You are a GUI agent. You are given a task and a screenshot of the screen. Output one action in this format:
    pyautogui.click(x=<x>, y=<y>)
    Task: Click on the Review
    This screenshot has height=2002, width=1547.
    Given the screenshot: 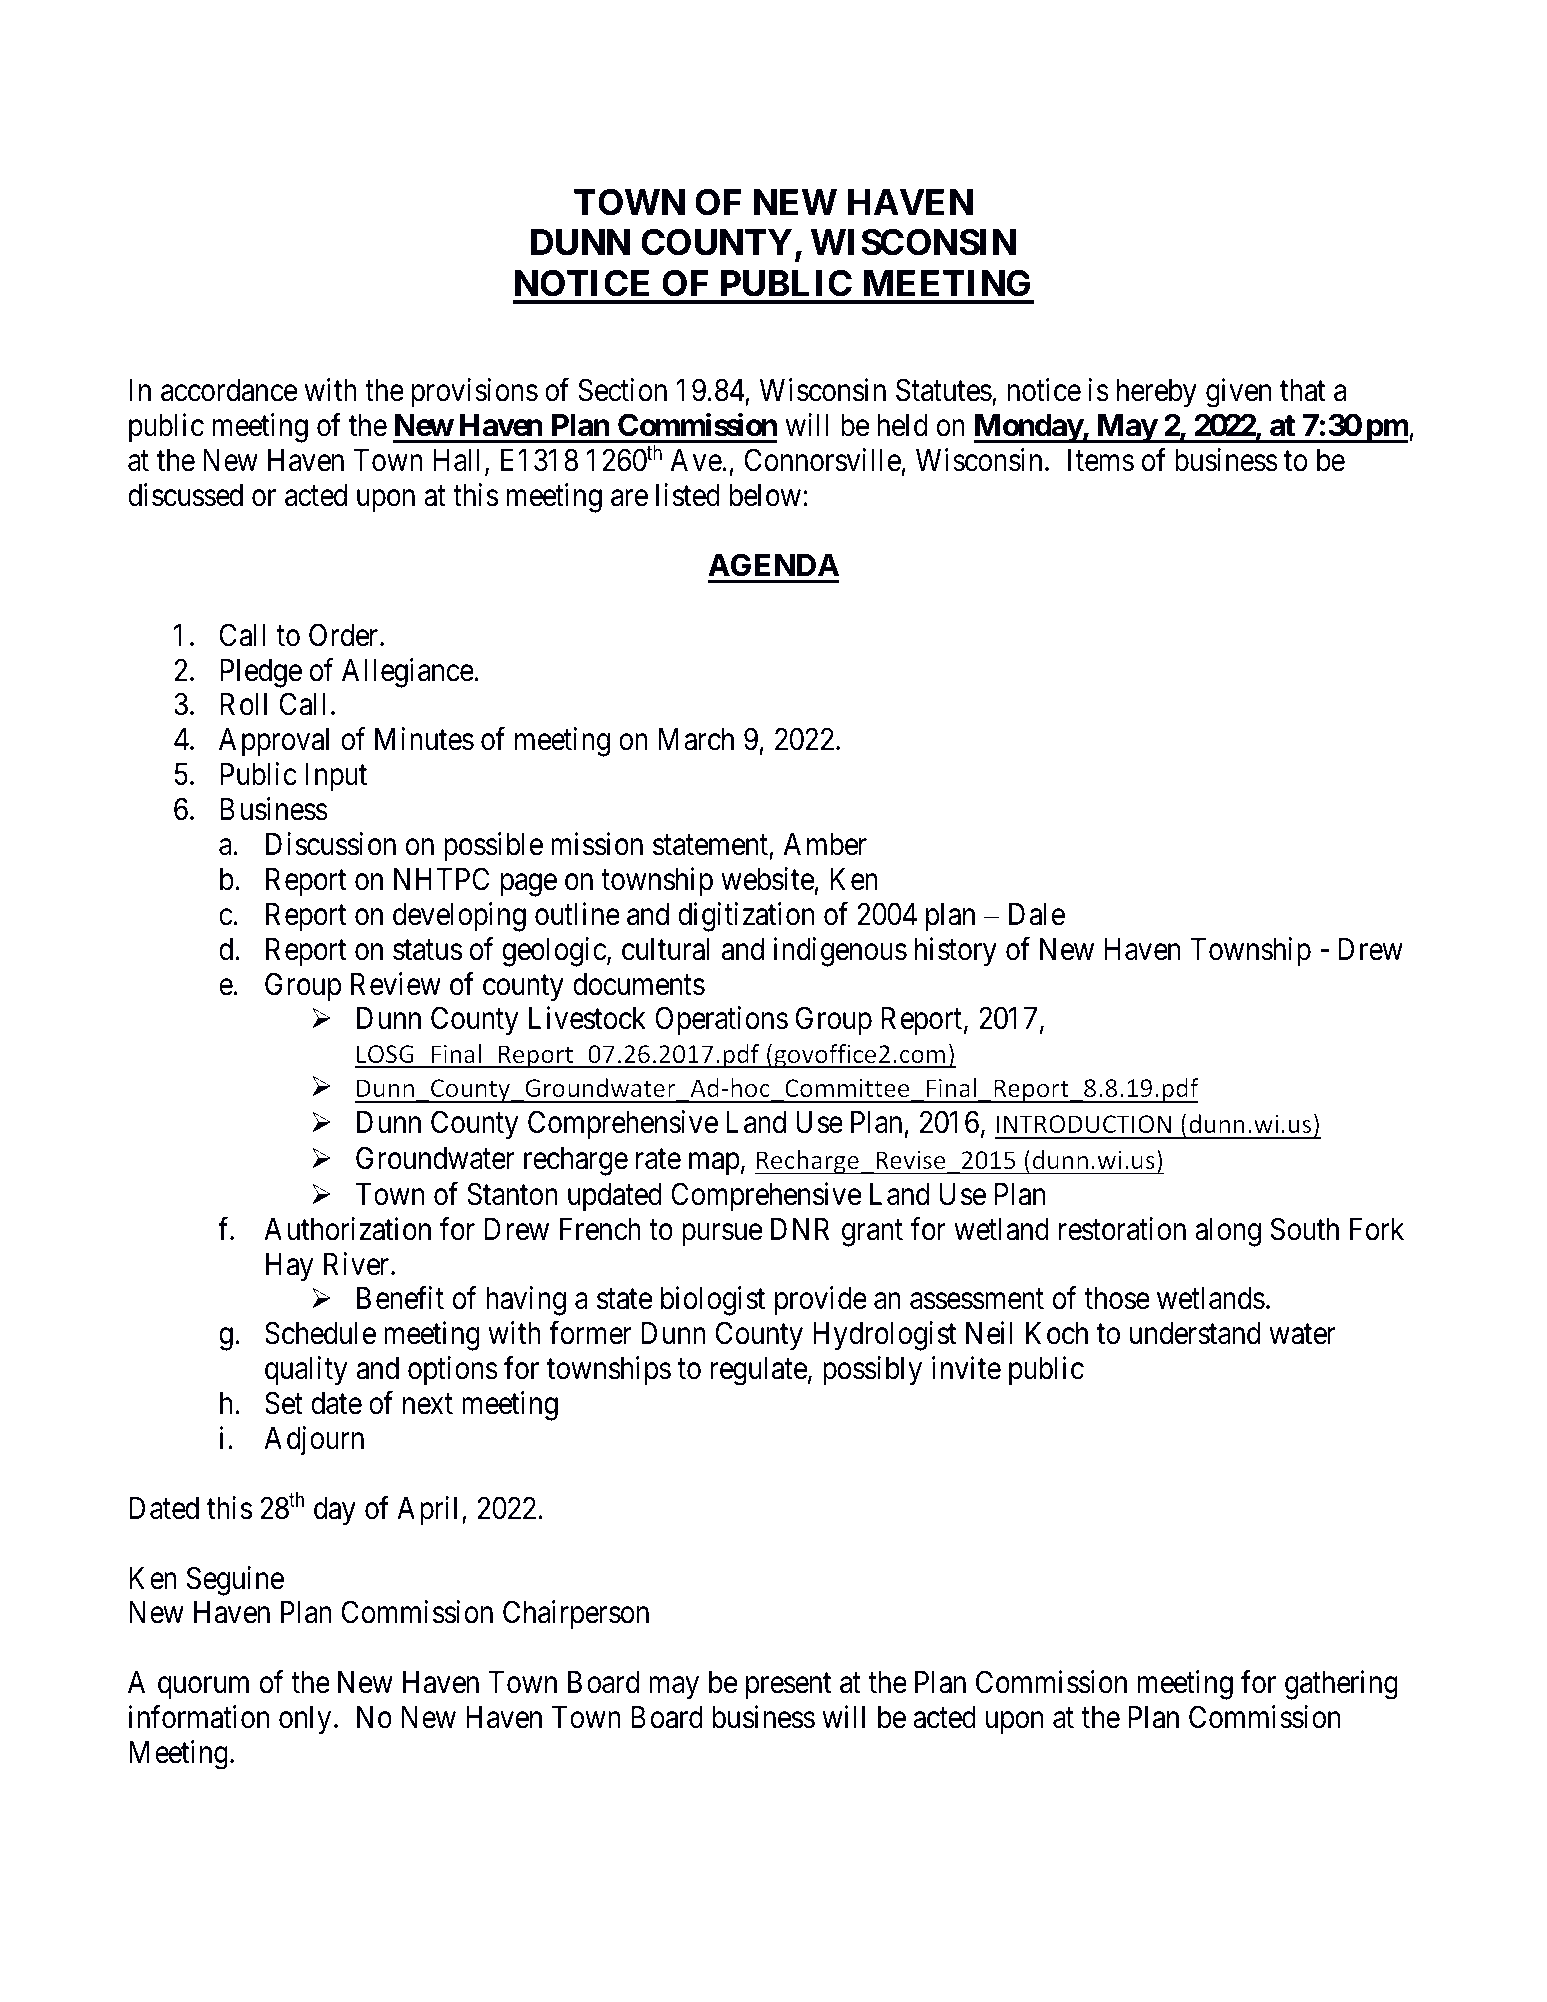 What is the action you would take?
    pyautogui.click(x=396, y=984)
